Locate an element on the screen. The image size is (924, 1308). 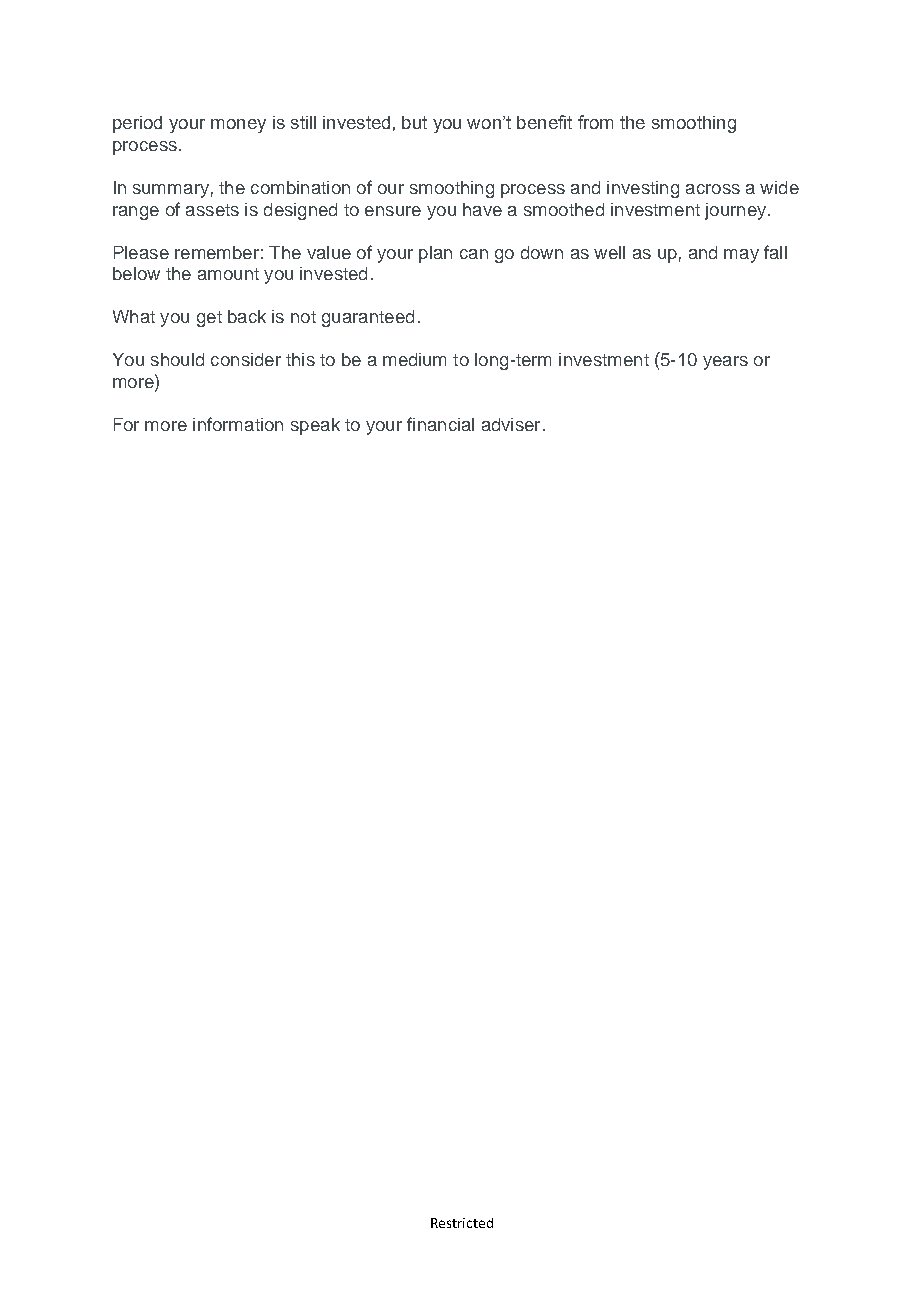
across is located at coordinates (713, 189).
